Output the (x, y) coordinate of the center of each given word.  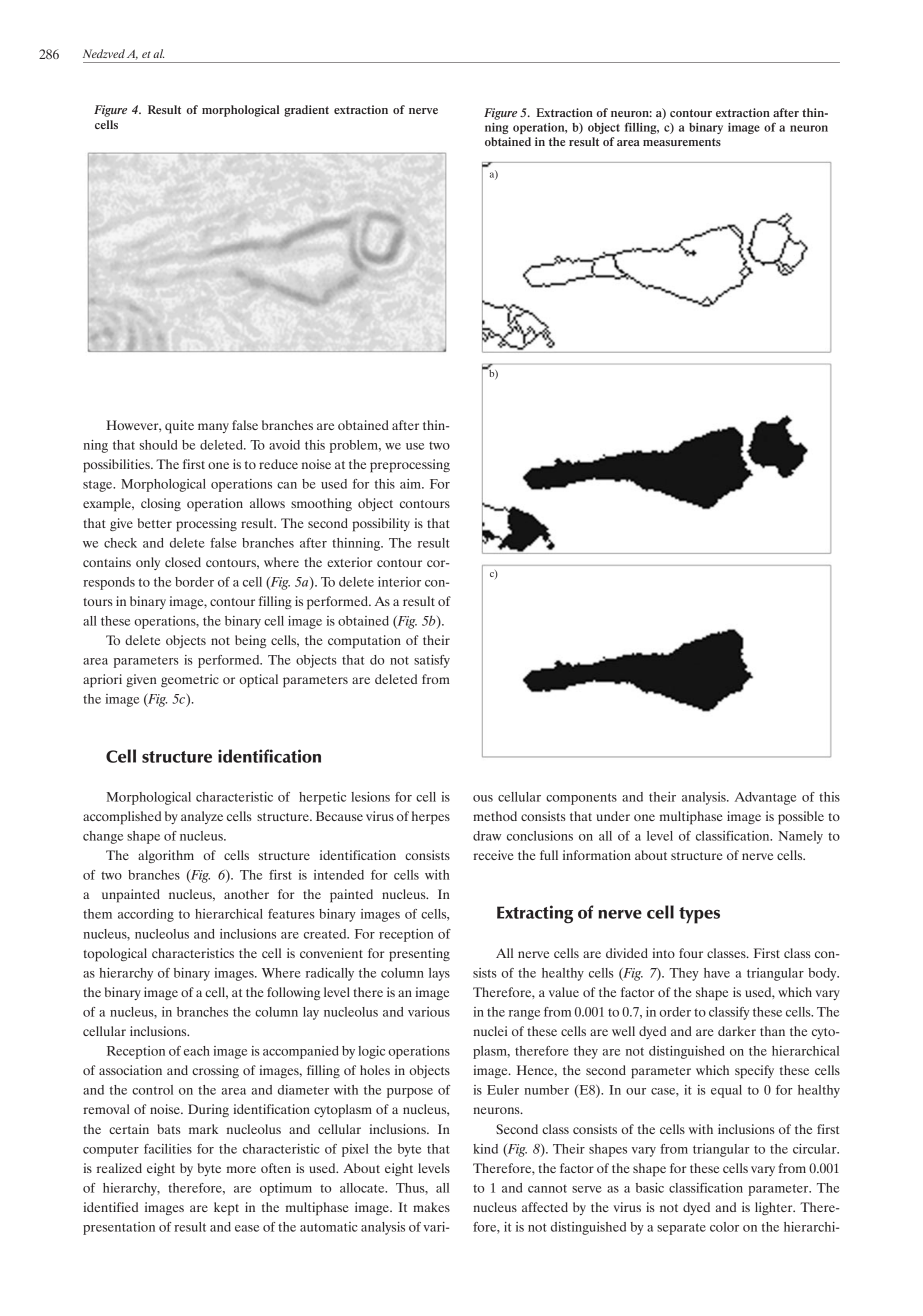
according (146, 915)
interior (399, 582)
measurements (682, 142)
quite (179, 427)
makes (431, 1207)
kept (226, 1209)
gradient (306, 111)
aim (411, 484)
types (699, 915)
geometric (190, 680)
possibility (381, 525)
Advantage (765, 798)
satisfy (432, 661)
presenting (419, 955)
